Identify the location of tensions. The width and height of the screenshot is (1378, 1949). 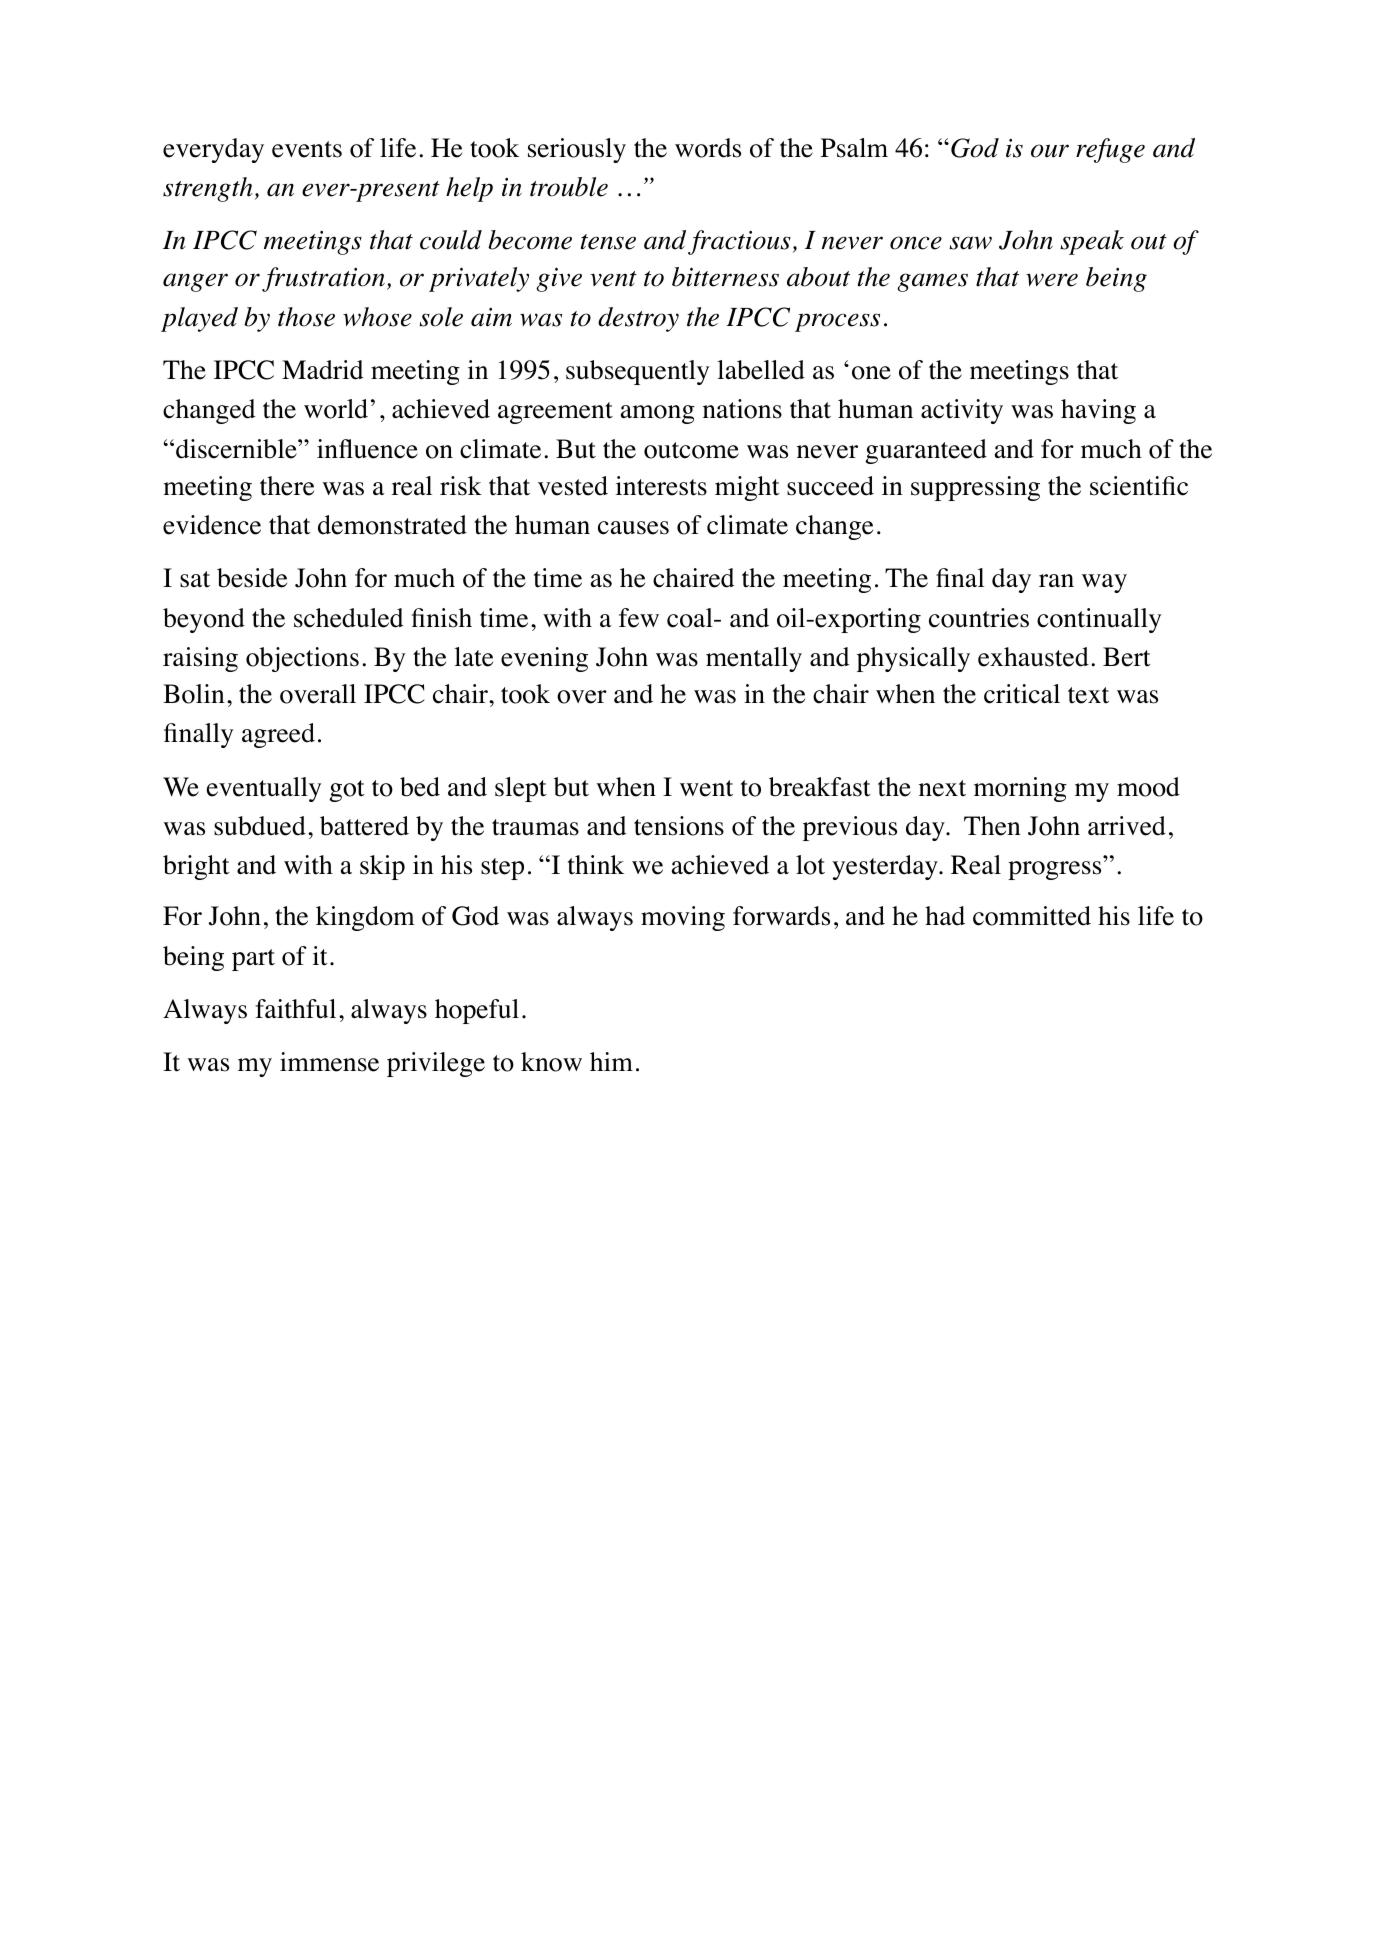
(679, 826).
